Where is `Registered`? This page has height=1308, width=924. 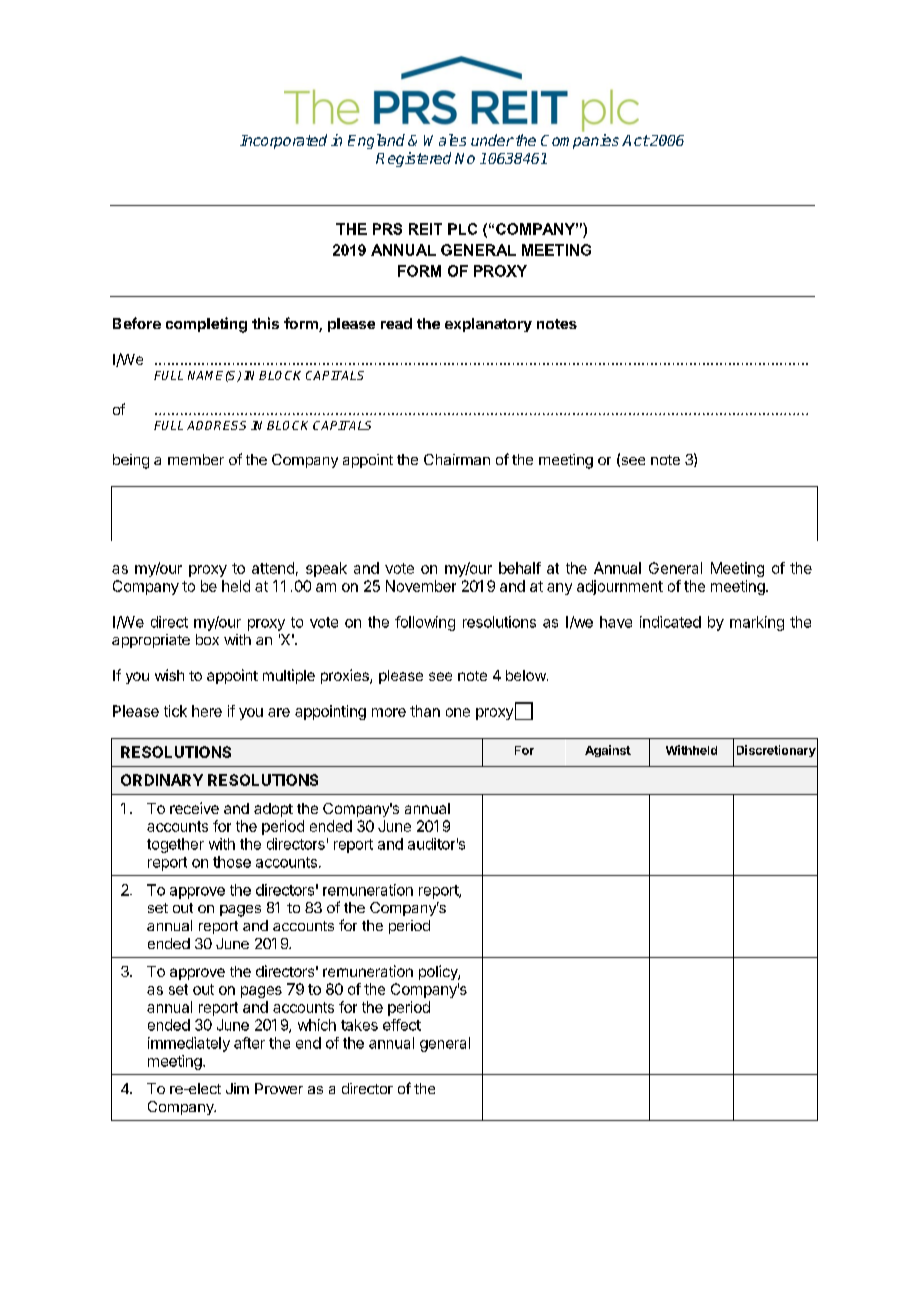
Registered is located at coordinates (413, 159).
